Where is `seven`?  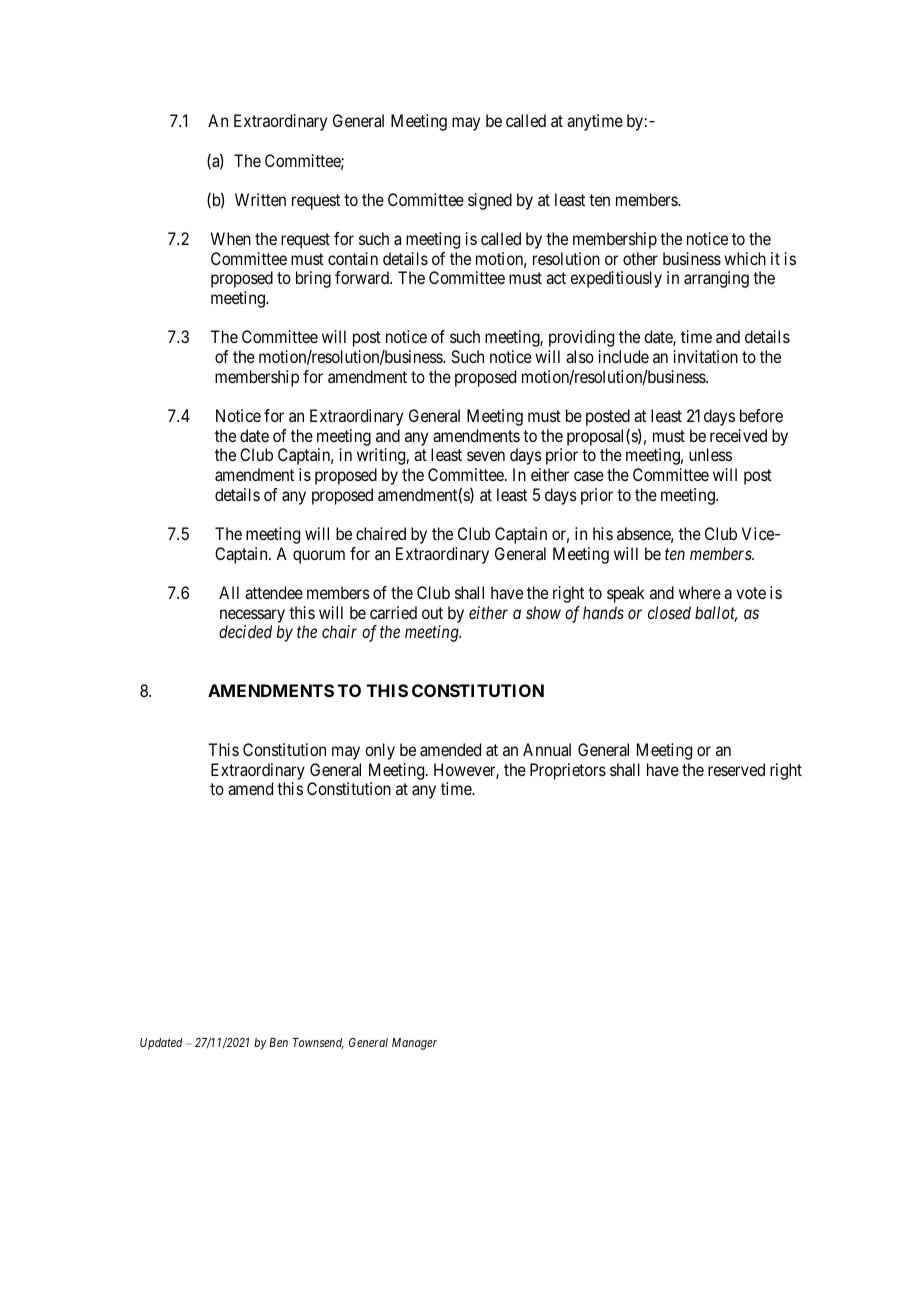 seven is located at coordinates (486, 456).
